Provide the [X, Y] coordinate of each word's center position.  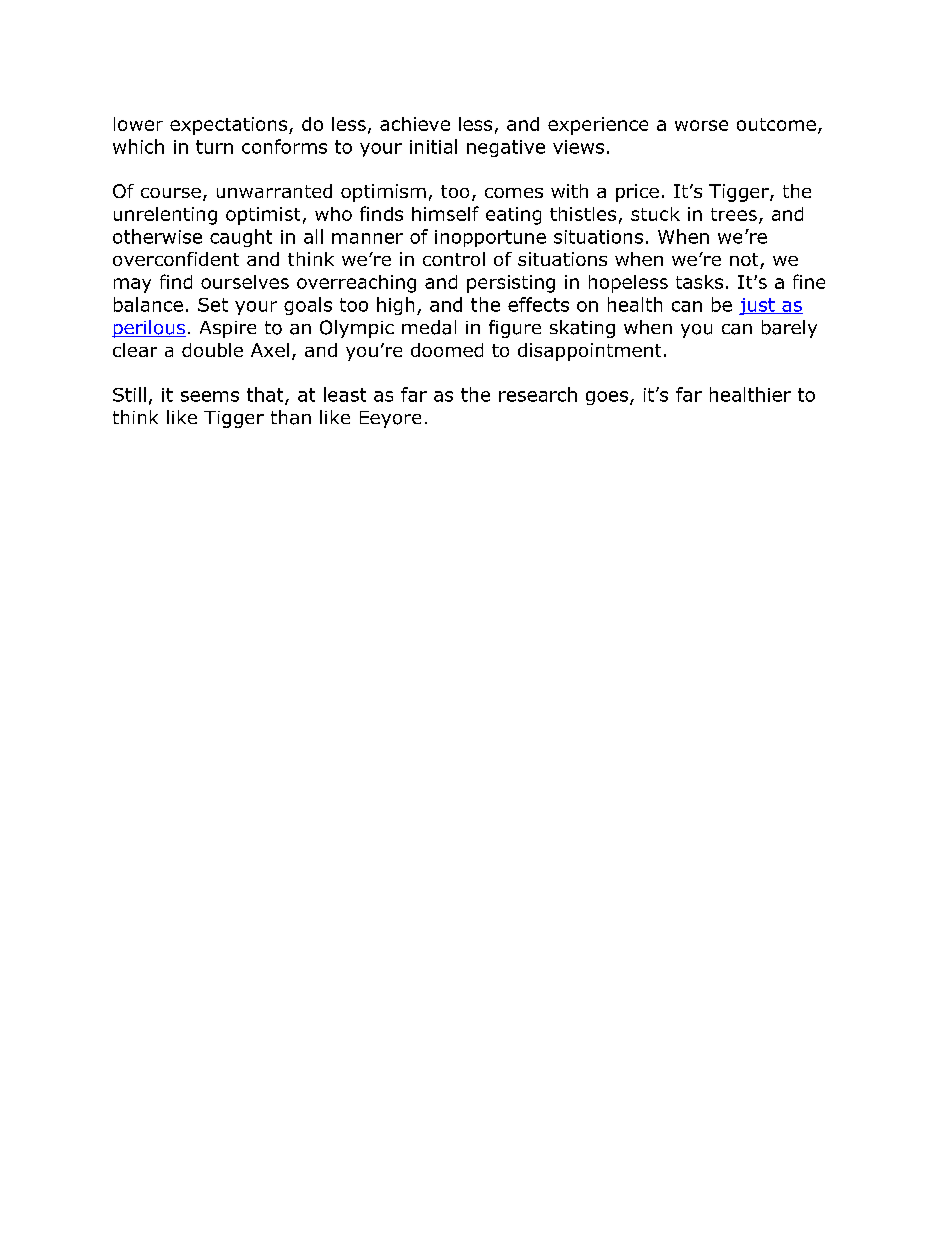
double [212, 350]
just [758, 306]
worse [701, 125]
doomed [447, 350]
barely [789, 329]
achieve [415, 124]
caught [241, 238]
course [171, 193]
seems [210, 396]
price [637, 193]
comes [514, 193]
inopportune [490, 238]
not [745, 261]
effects [538, 304]
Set [213, 305]
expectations [230, 126]
